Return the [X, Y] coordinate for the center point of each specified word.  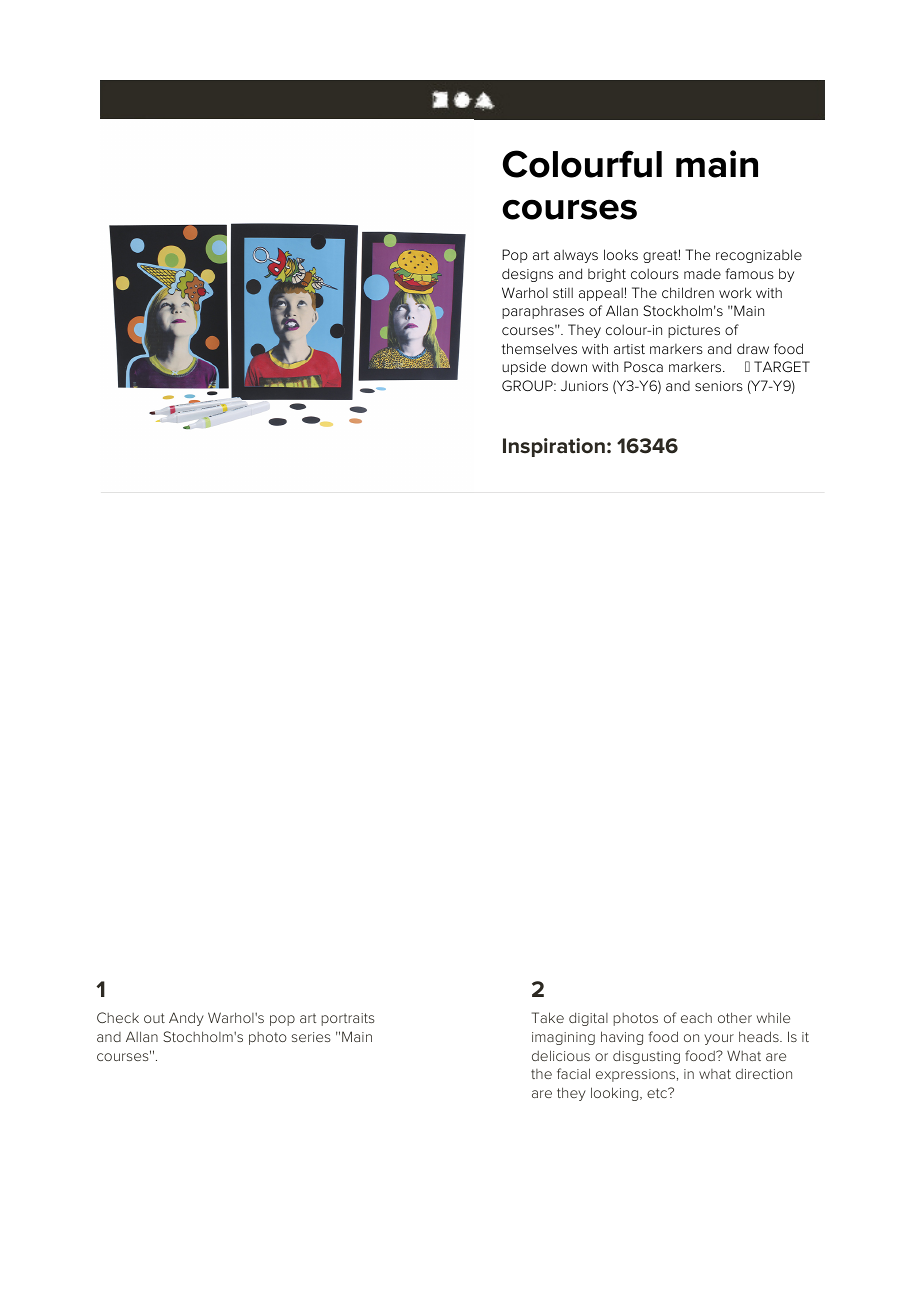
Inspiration [554, 447]
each [696, 1018]
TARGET [782, 366]
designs [527, 275]
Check [118, 1017]
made [702, 273]
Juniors [584, 386]
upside [524, 368]
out [154, 1018]
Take [548, 1017]
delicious [561, 1055]
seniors [719, 386]
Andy [186, 1019]
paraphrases [543, 312]
